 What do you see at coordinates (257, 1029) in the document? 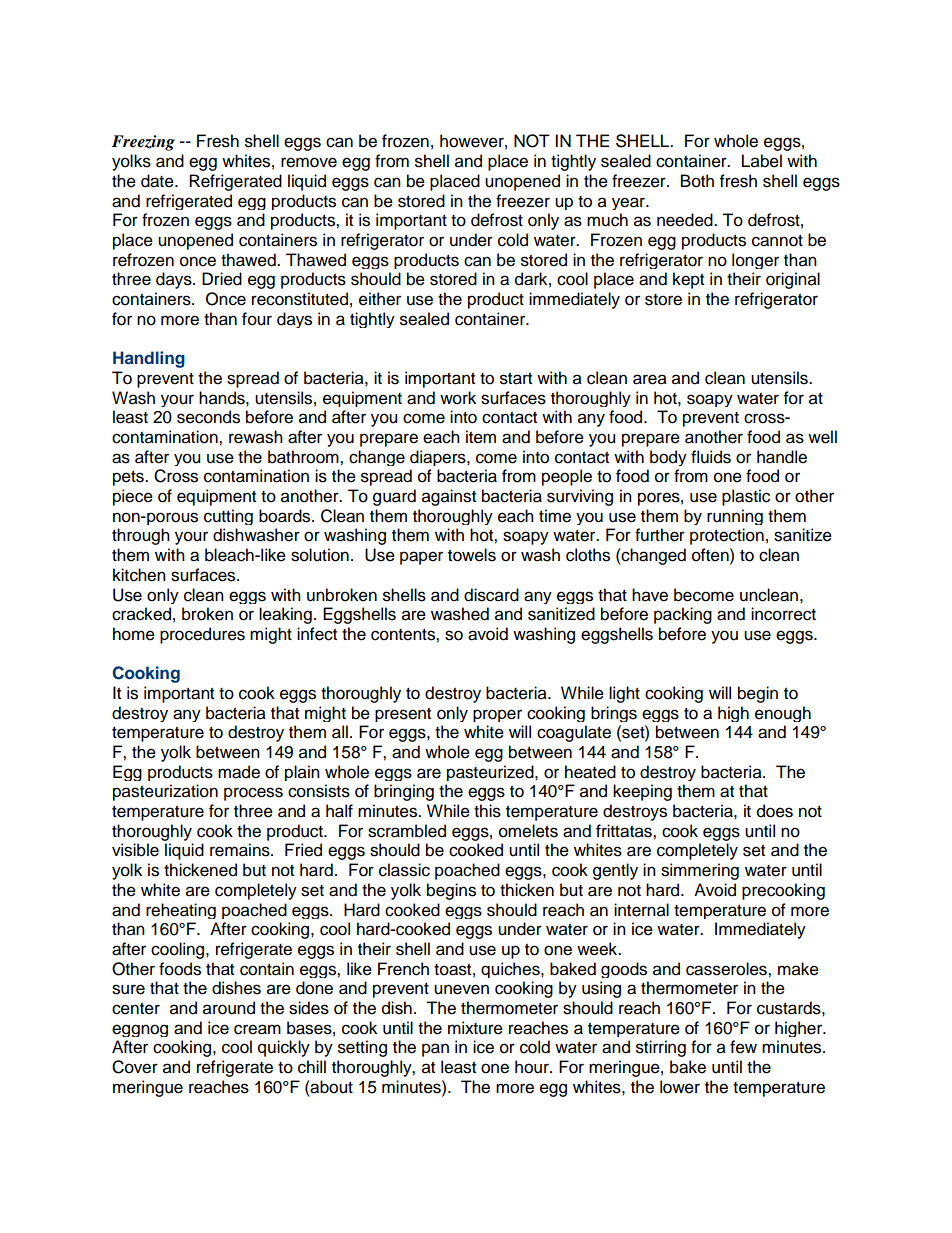
I see `cream` at bounding box center [257, 1029].
